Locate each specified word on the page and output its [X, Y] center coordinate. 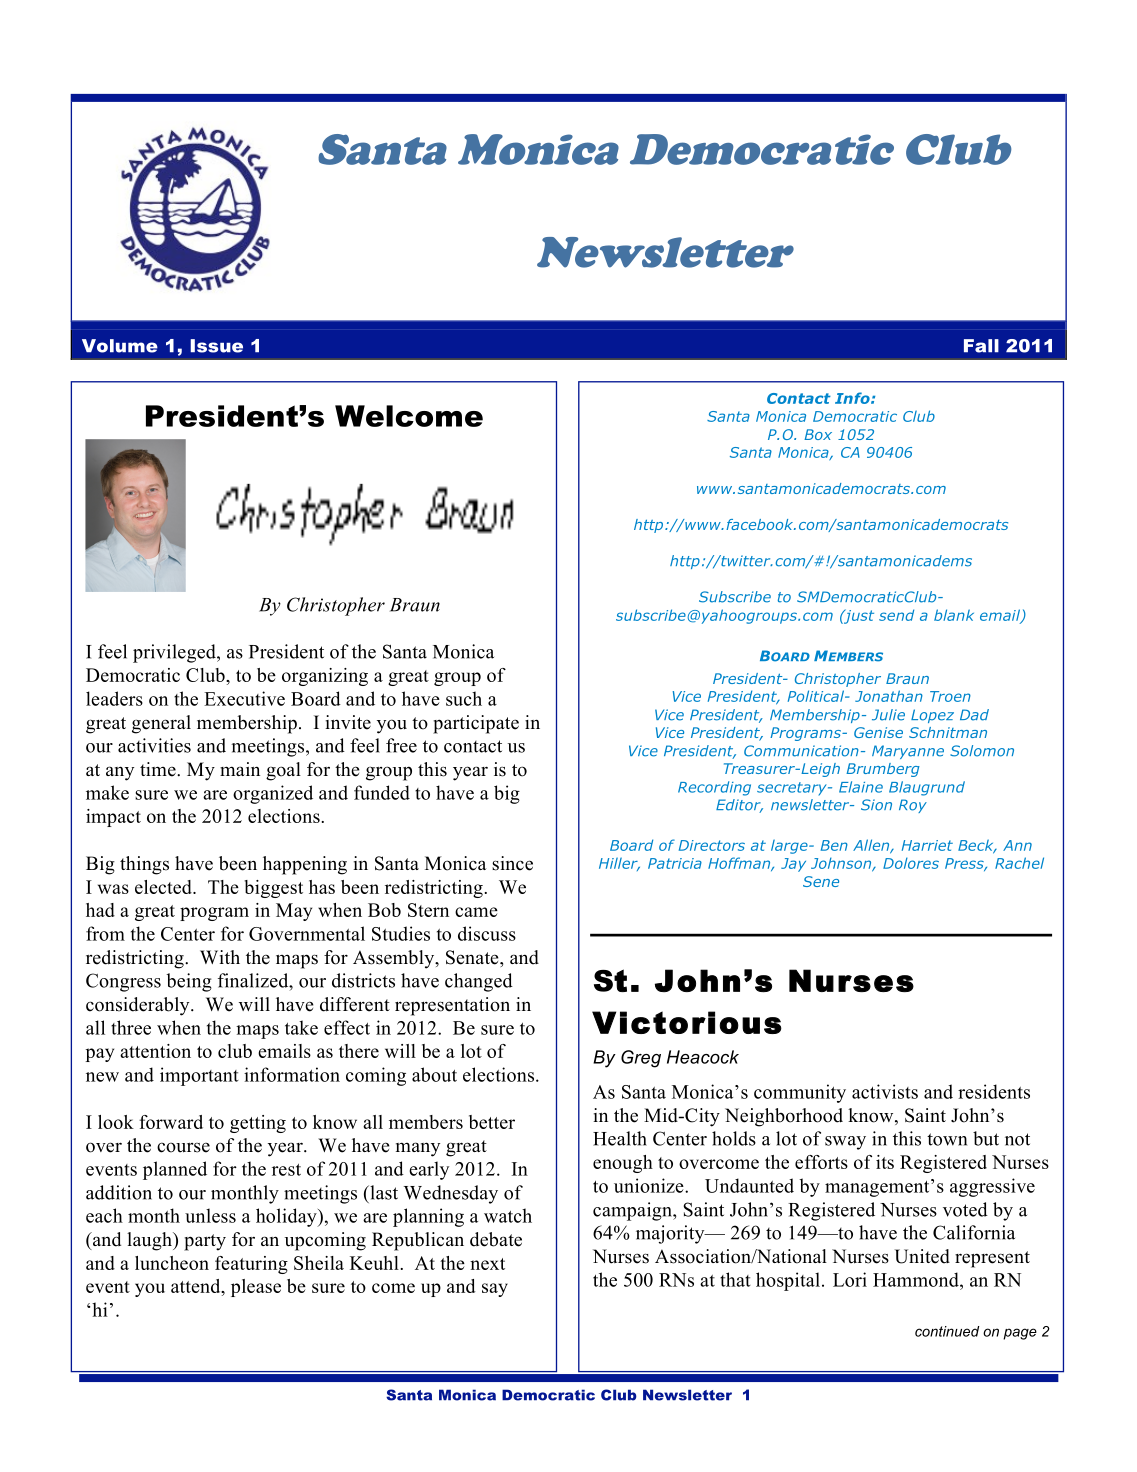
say [495, 1290]
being [189, 982]
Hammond [917, 1279]
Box [818, 434]
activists [885, 1091]
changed [479, 982]
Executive [244, 698]
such [464, 698]
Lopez [932, 716]
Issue [216, 346]
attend [197, 1287]
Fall [981, 346]
